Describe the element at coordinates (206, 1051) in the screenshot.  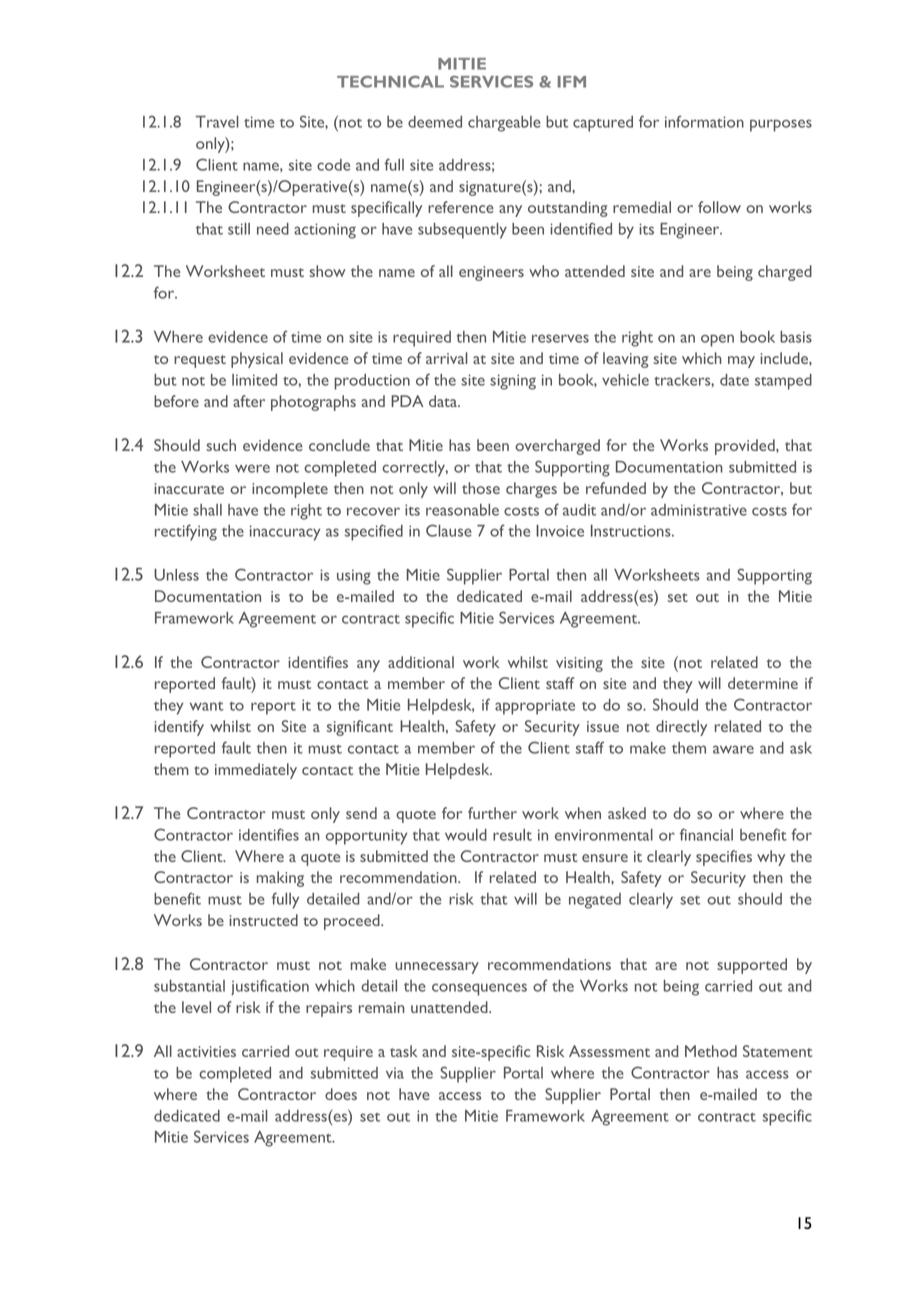
I see `activities` at that location.
